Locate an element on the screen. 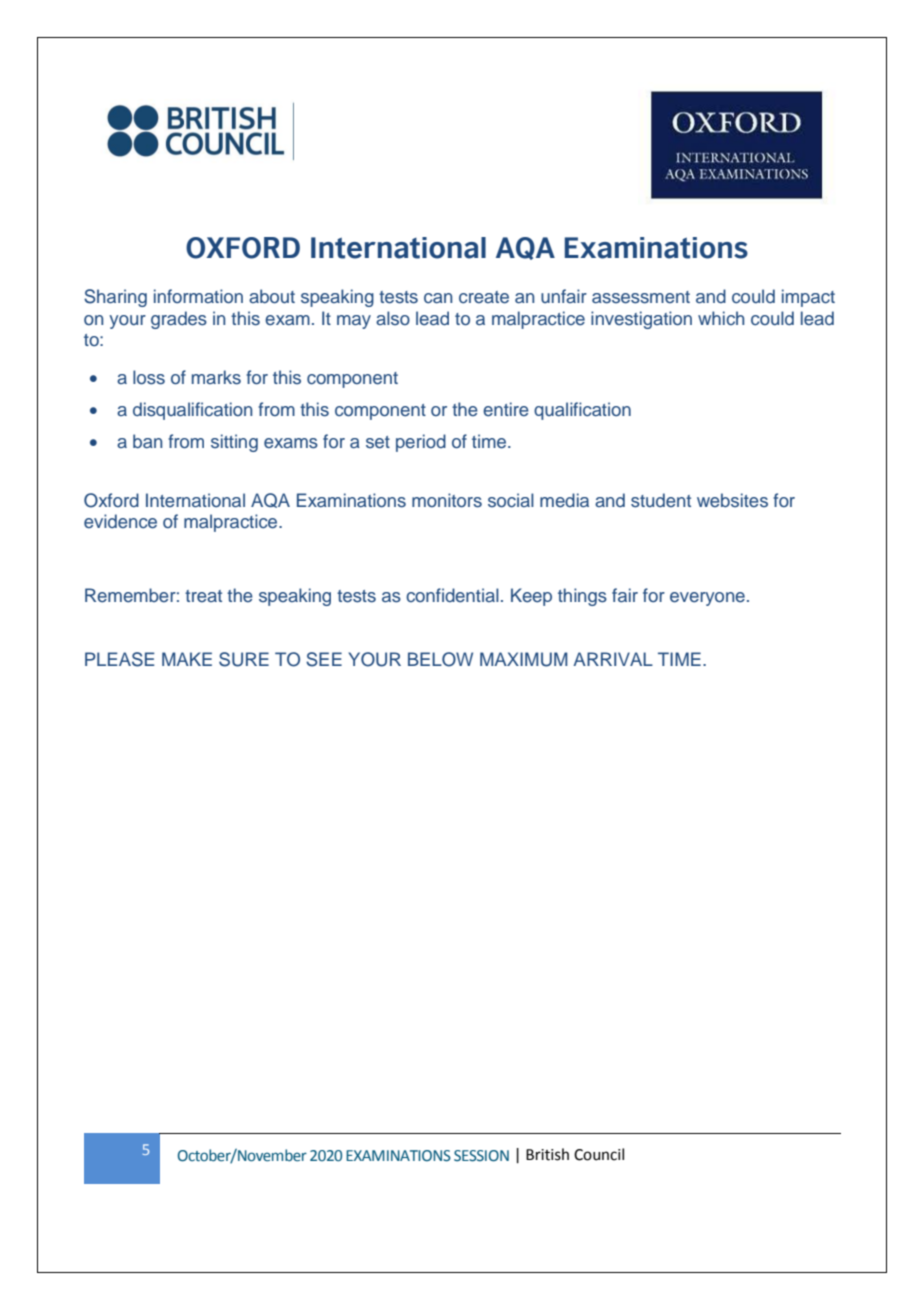 Image resolution: width=924 pixels, height=1310 pixels. SESSION is located at coordinates (481, 1156).
